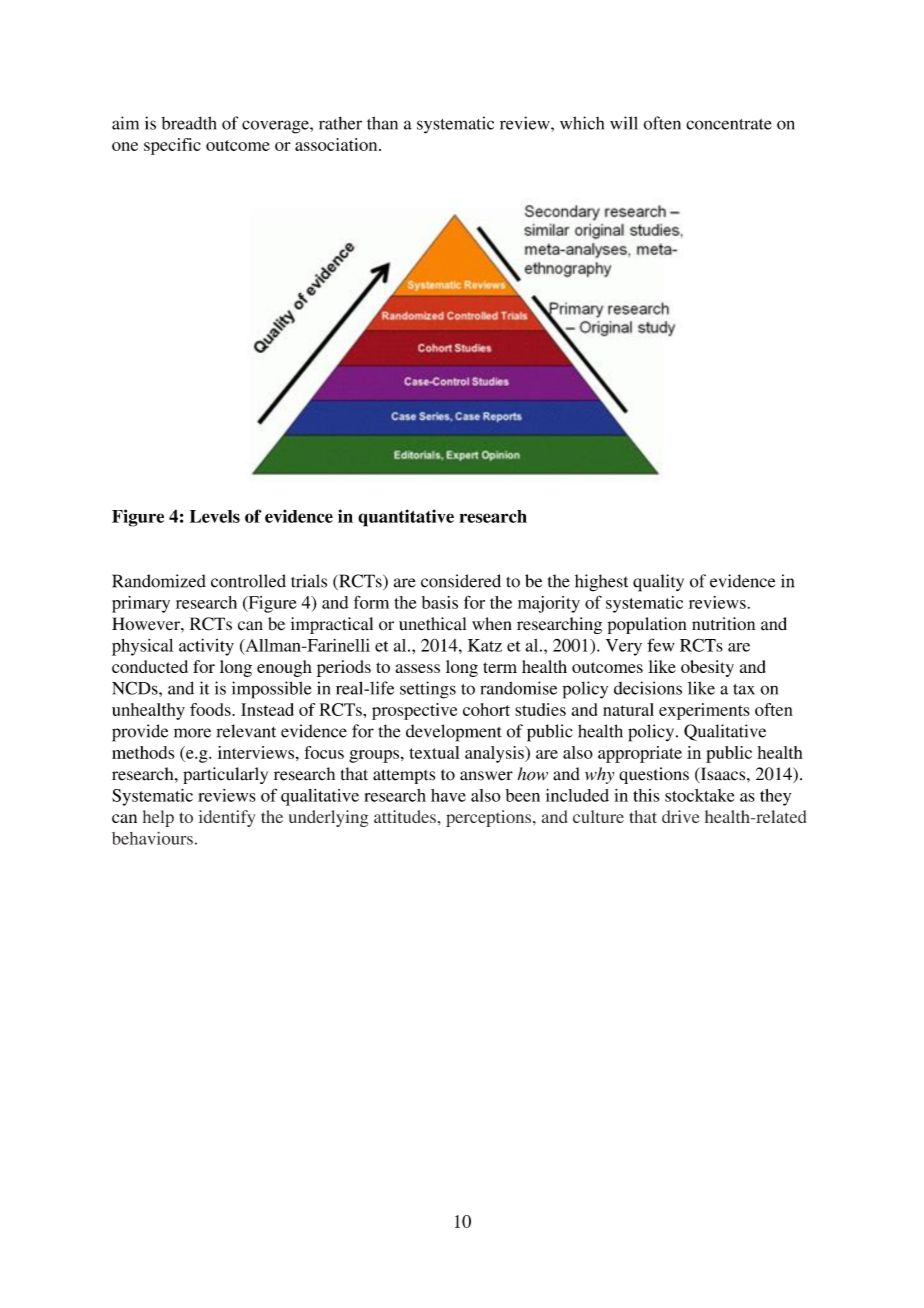 The height and width of the screenshot is (1308, 924). Describe the element at coordinates (681, 816) in the screenshot. I see `drive` at that location.
